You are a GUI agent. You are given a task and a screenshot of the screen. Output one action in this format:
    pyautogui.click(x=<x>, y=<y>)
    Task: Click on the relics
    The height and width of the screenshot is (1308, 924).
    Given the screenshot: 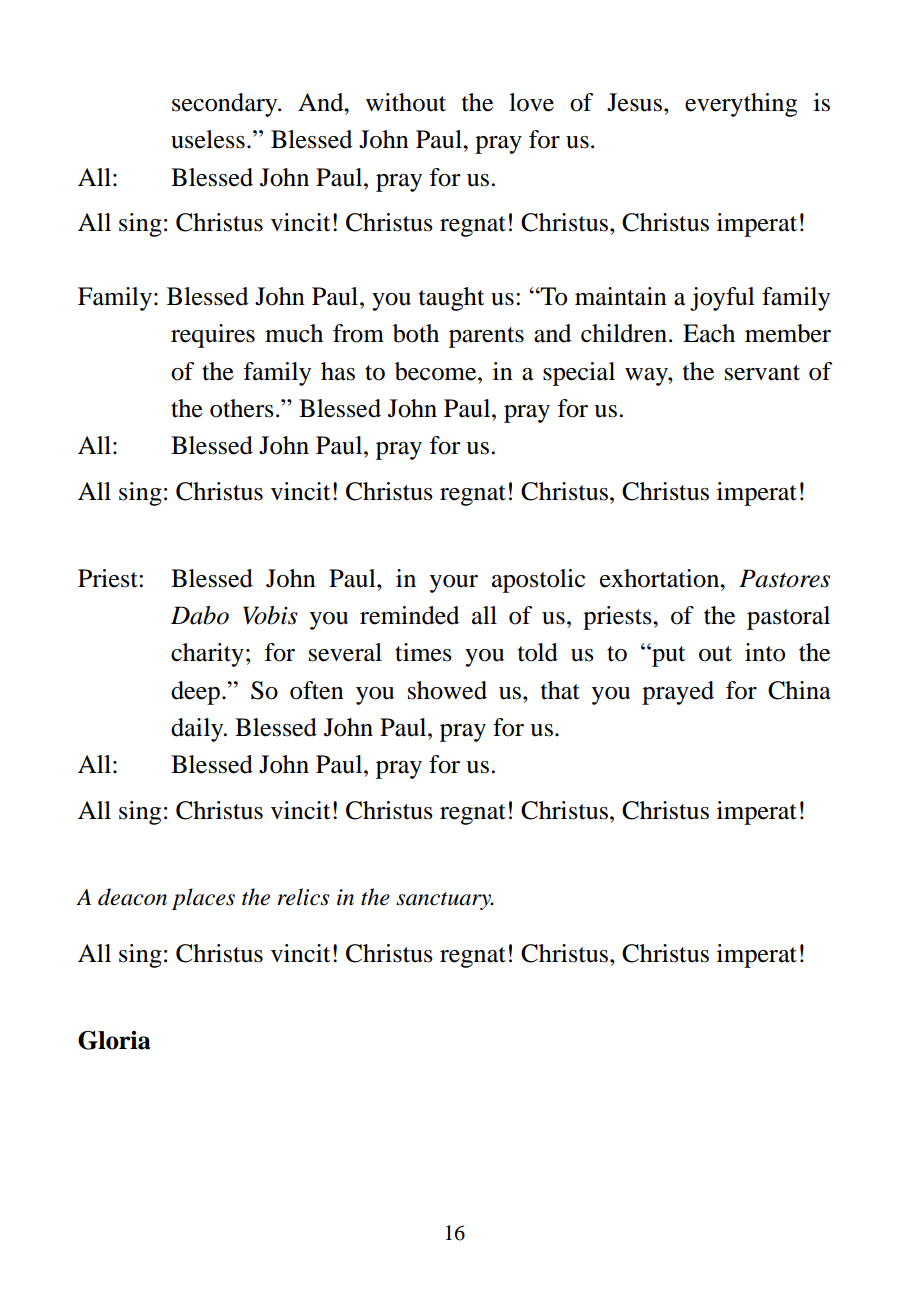 What is the action you would take?
    pyautogui.click(x=303, y=897)
